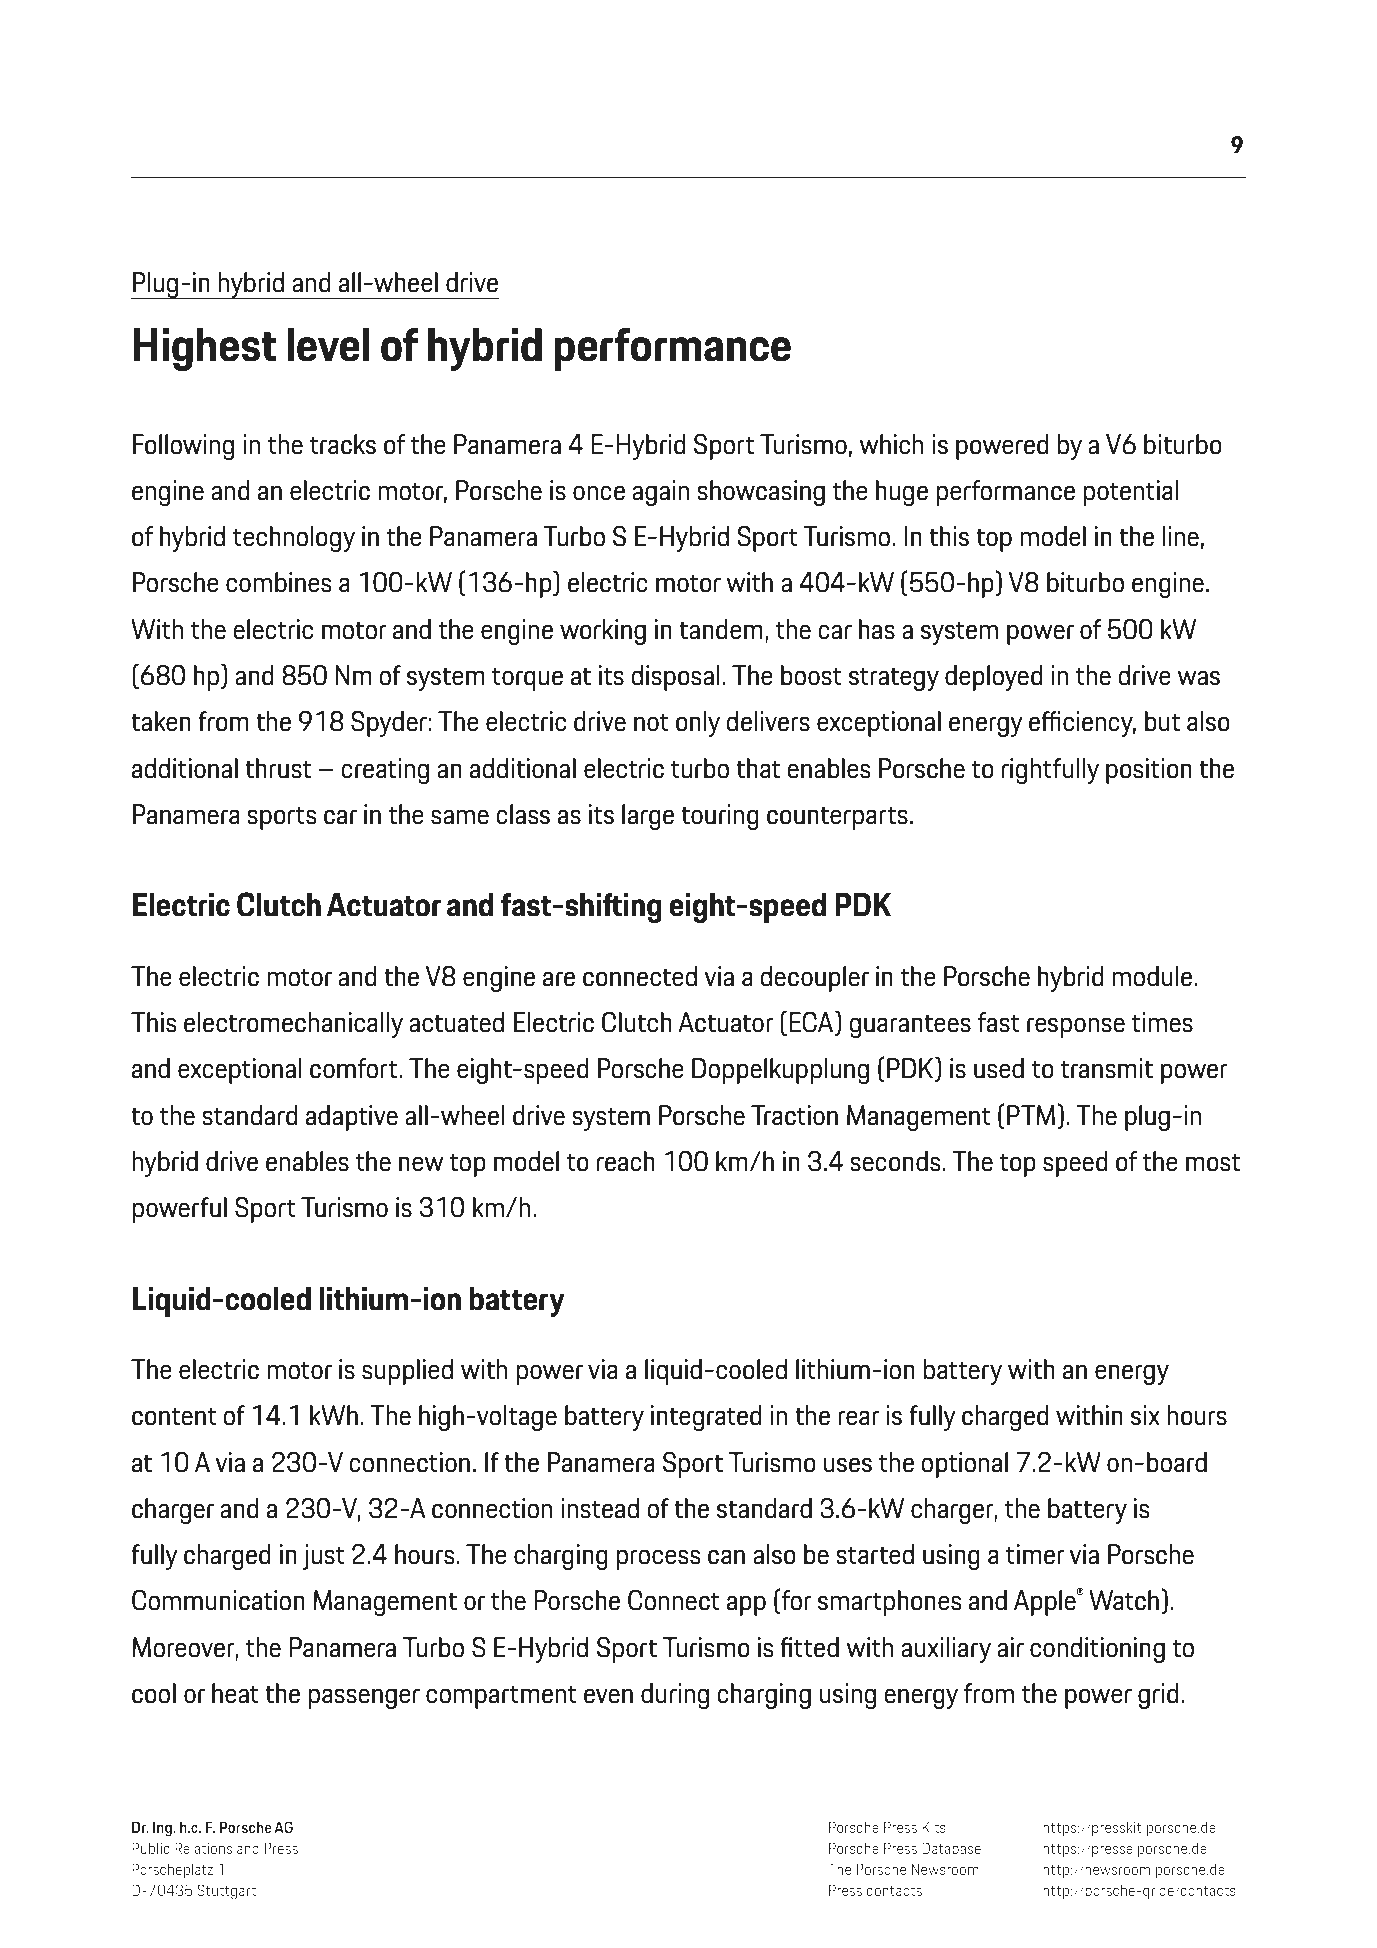 Image resolution: width=1377 pixels, height=1948 pixels. I want to click on level, so click(328, 345).
